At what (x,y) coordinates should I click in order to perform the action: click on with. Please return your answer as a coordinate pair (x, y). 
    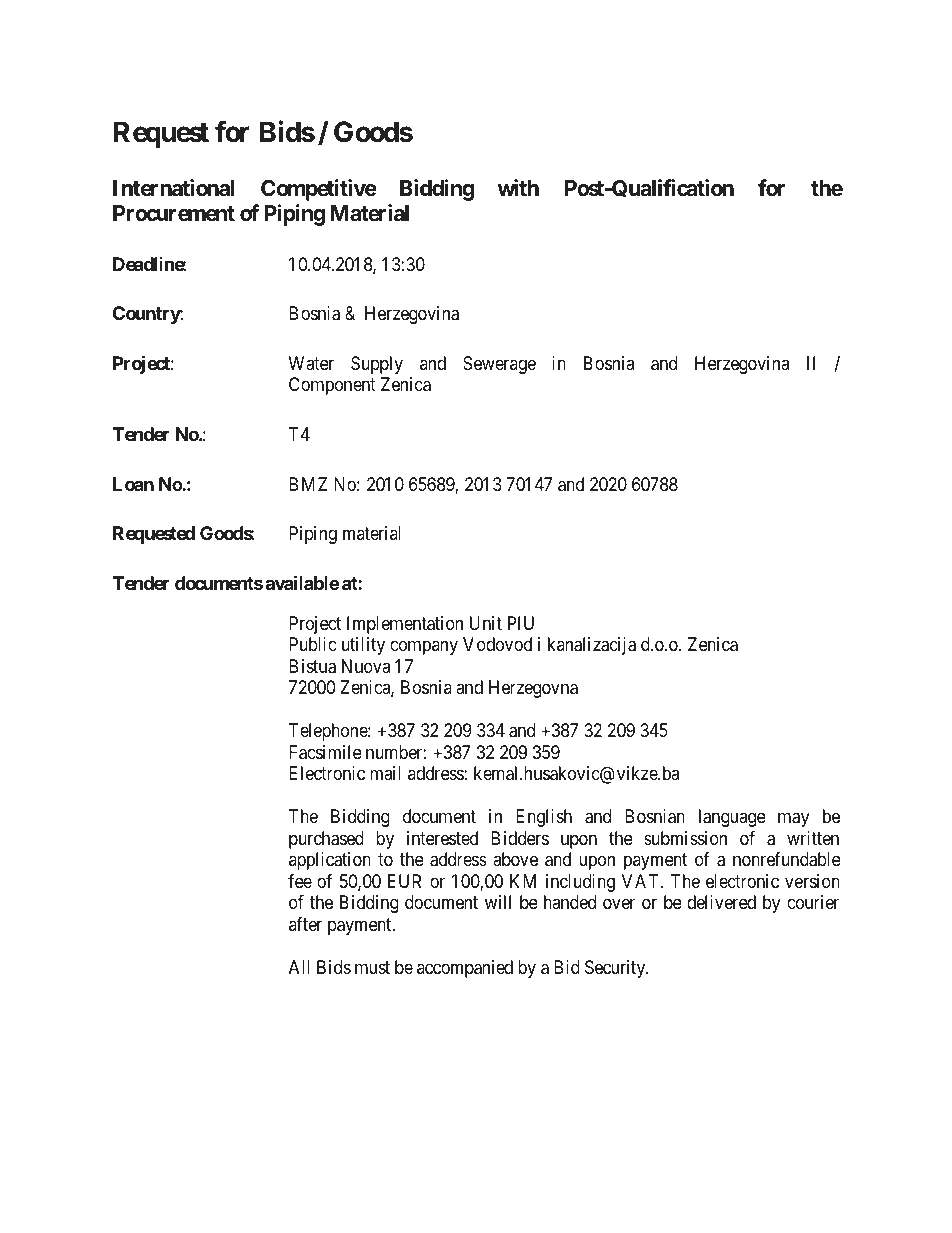
    Looking at the image, I should click on (518, 187).
